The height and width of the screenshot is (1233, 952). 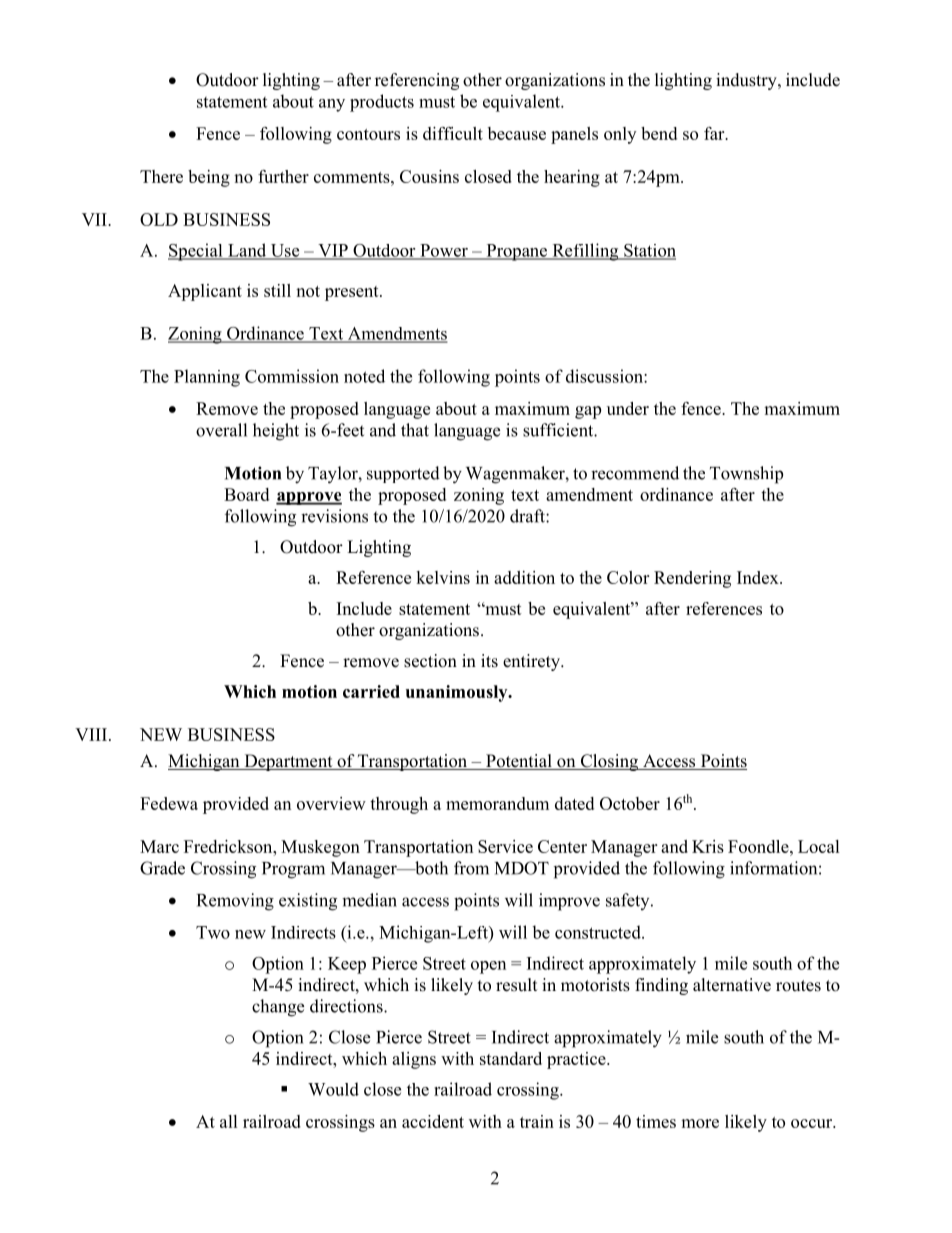 I want to click on Planning, so click(x=207, y=378).
